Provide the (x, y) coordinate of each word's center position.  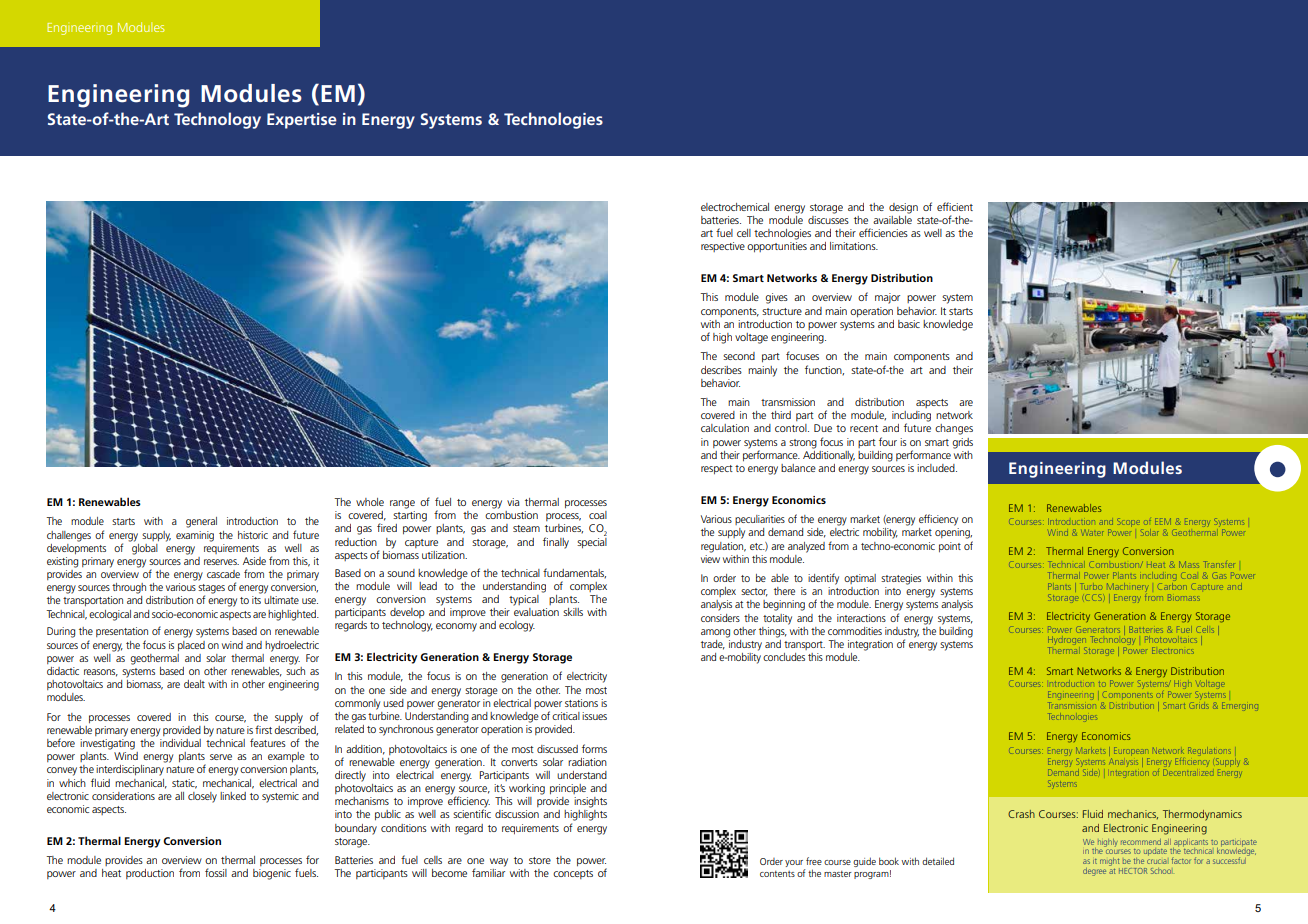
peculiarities (760, 520)
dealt (194, 684)
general (201, 522)
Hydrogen (1067, 642)
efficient (955, 206)
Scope (1128, 522)
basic (909, 324)
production (150, 874)
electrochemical (735, 207)
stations (581, 703)
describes (721, 370)
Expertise (302, 121)
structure (782, 311)
